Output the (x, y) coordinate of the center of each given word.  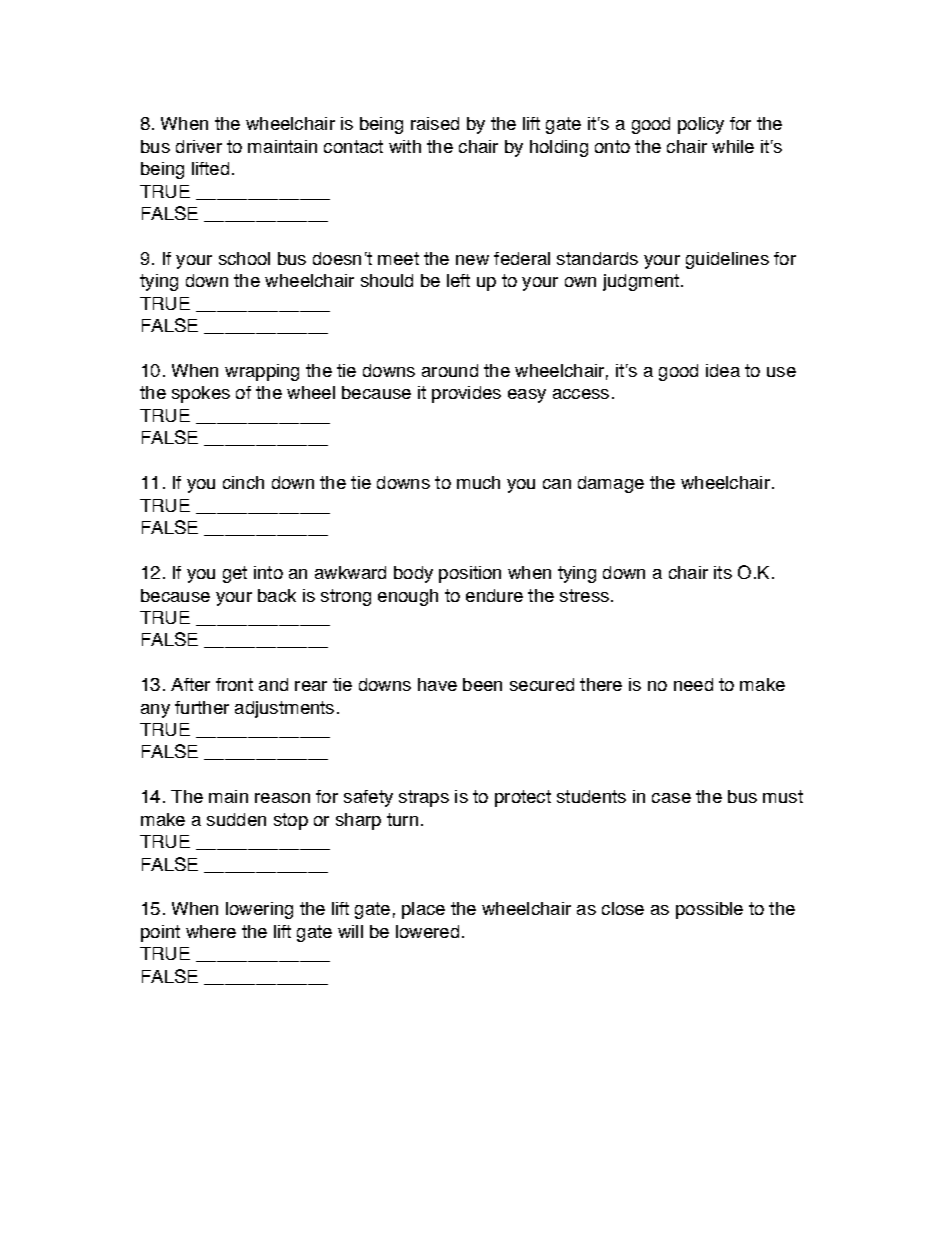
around (450, 370)
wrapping (262, 372)
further (202, 707)
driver (199, 146)
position (470, 574)
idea (723, 370)
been (482, 684)
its (723, 572)
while (733, 146)
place (423, 910)
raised (435, 123)
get (235, 574)
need (693, 684)
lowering (259, 910)
